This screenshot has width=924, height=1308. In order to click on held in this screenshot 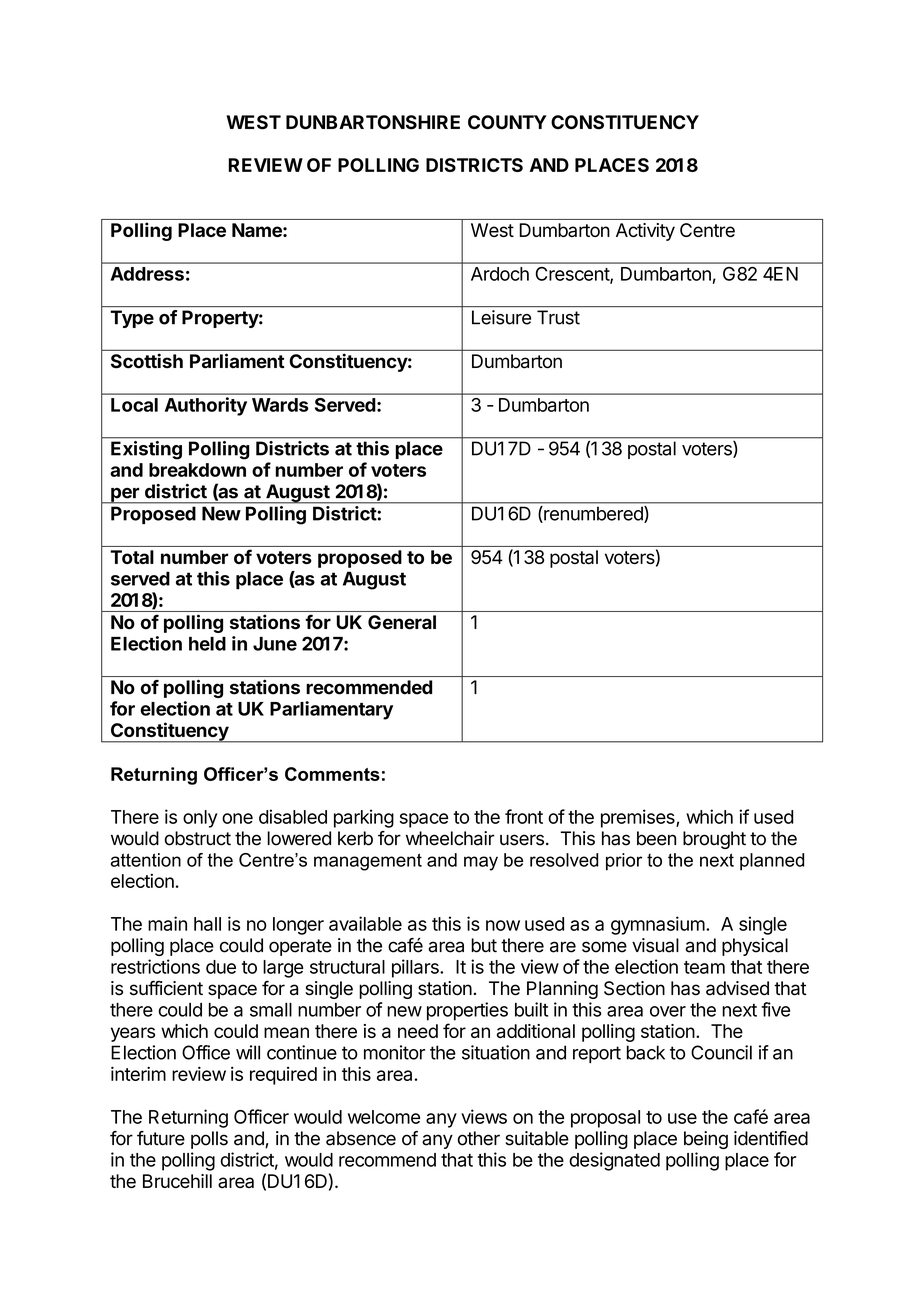, I will do `click(207, 644)`.
